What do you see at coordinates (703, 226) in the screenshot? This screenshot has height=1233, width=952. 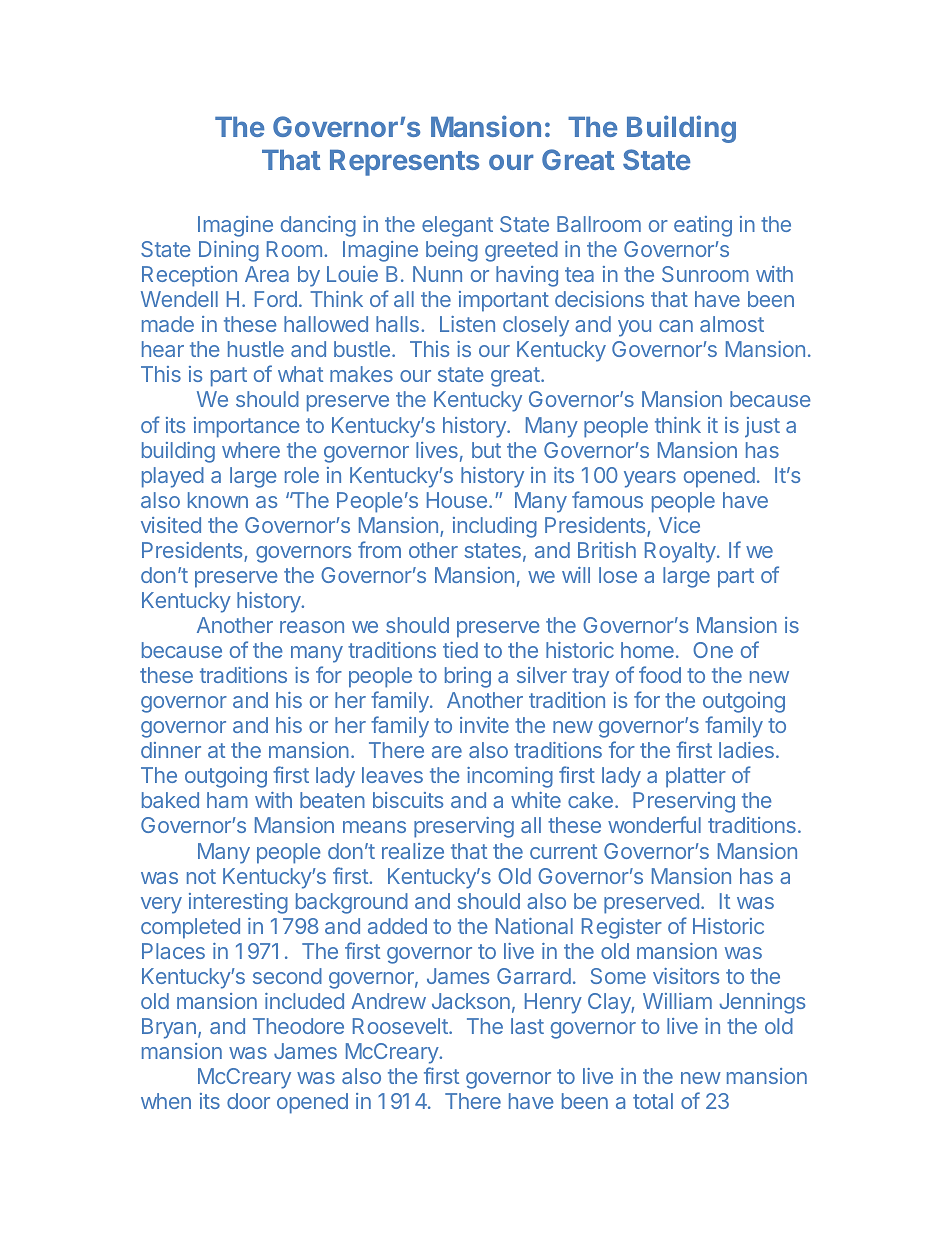 I see `eating` at bounding box center [703, 226].
